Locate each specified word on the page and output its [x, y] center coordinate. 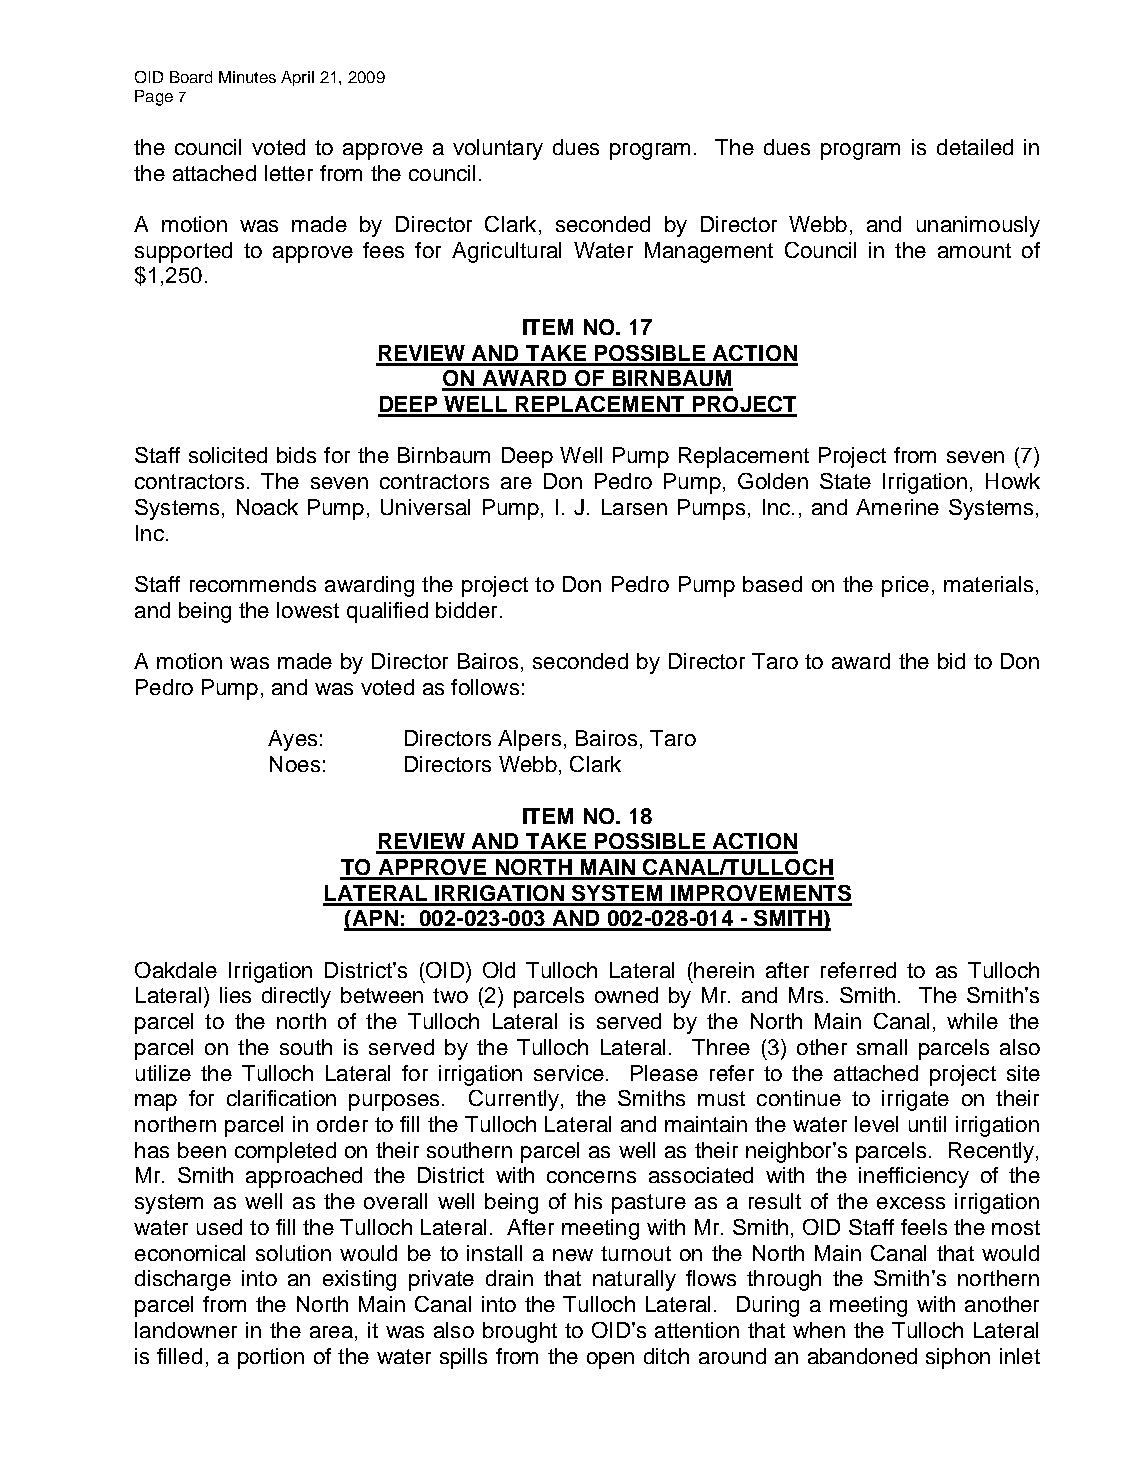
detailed [975, 147]
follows [485, 687]
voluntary [498, 149]
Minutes [247, 77]
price [905, 586]
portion [271, 1358]
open [610, 1360]
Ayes [292, 740]
